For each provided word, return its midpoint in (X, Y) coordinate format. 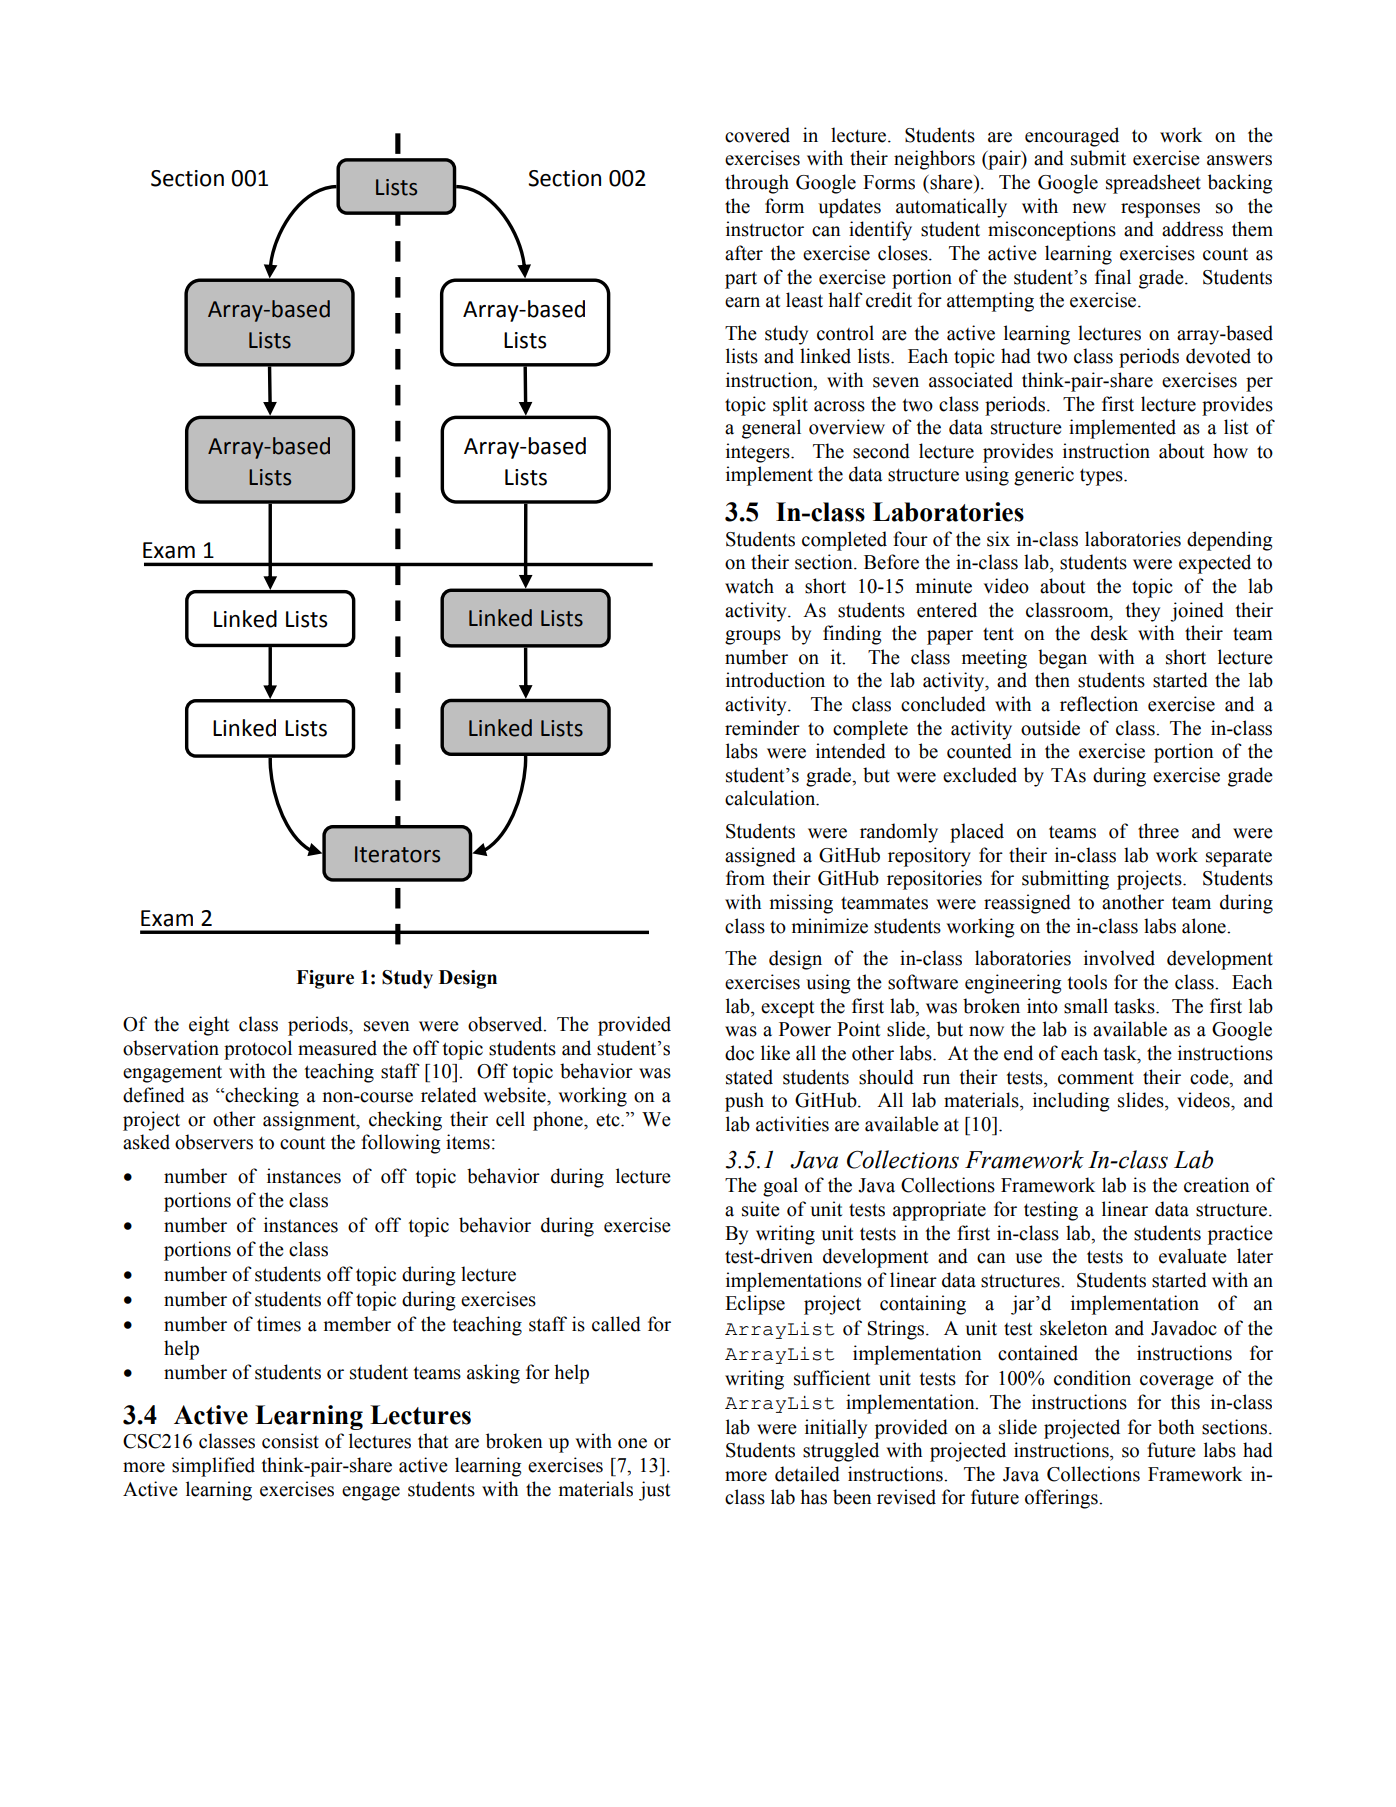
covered (757, 135)
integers (759, 453)
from (745, 878)
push (744, 1102)
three (1158, 831)
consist (290, 1441)
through (757, 184)
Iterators (397, 854)
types (1102, 477)
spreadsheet (1153, 184)
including (1071, 1102)
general (771, 429)
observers (214, 1142)
